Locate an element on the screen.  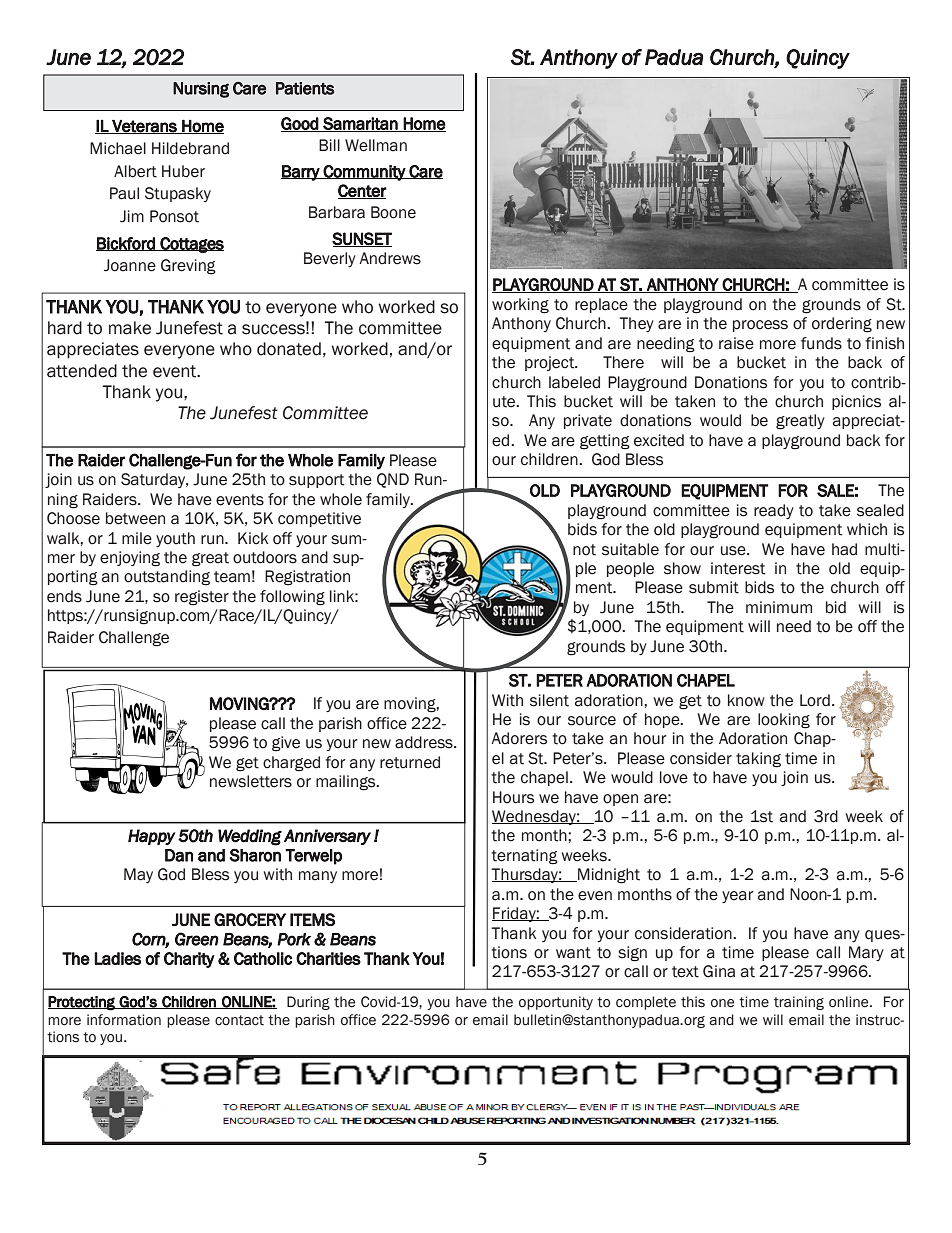
Gina is located at coordinates (719, 971).
